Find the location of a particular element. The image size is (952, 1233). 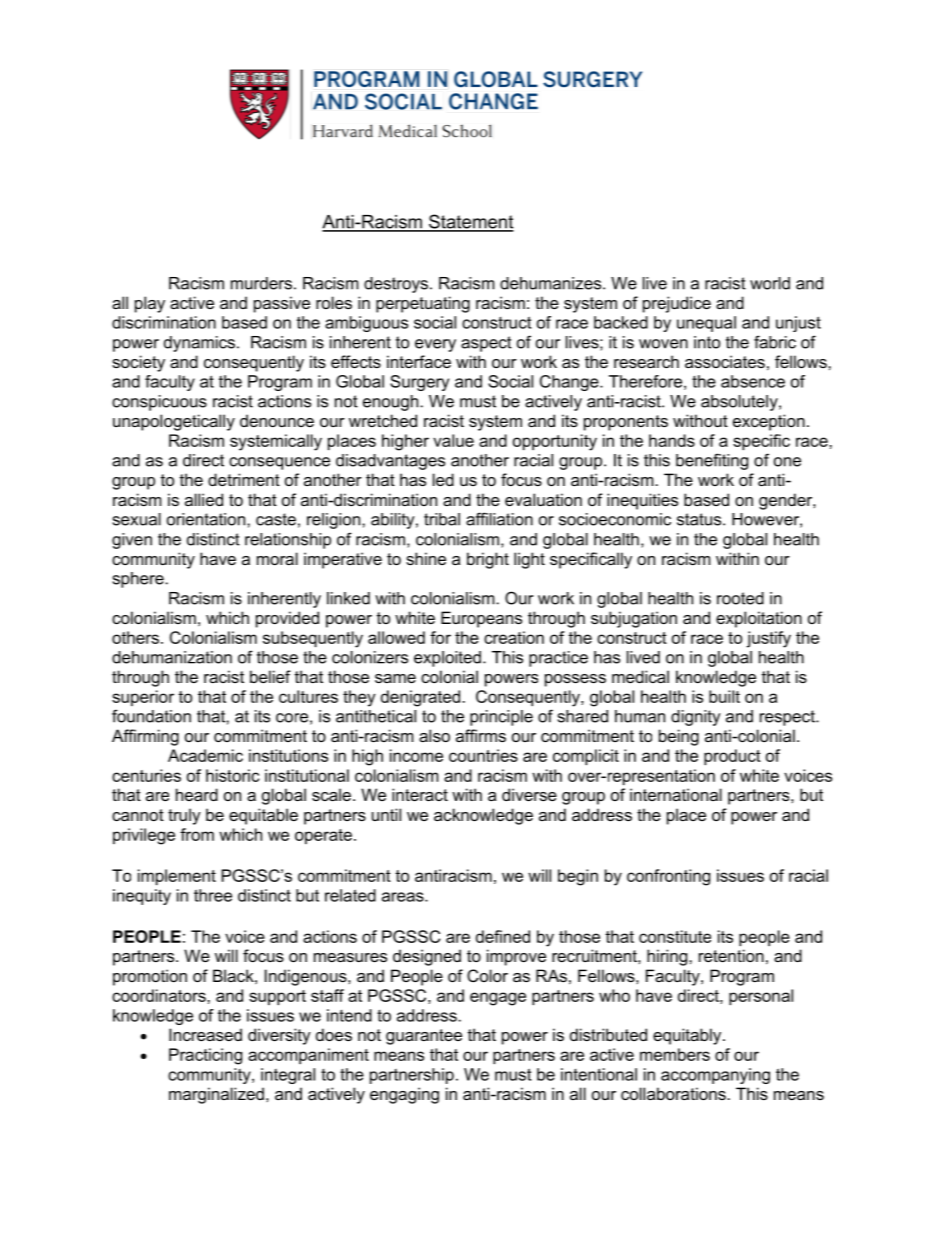

accompanying is located at coordinates (715, 1076).
